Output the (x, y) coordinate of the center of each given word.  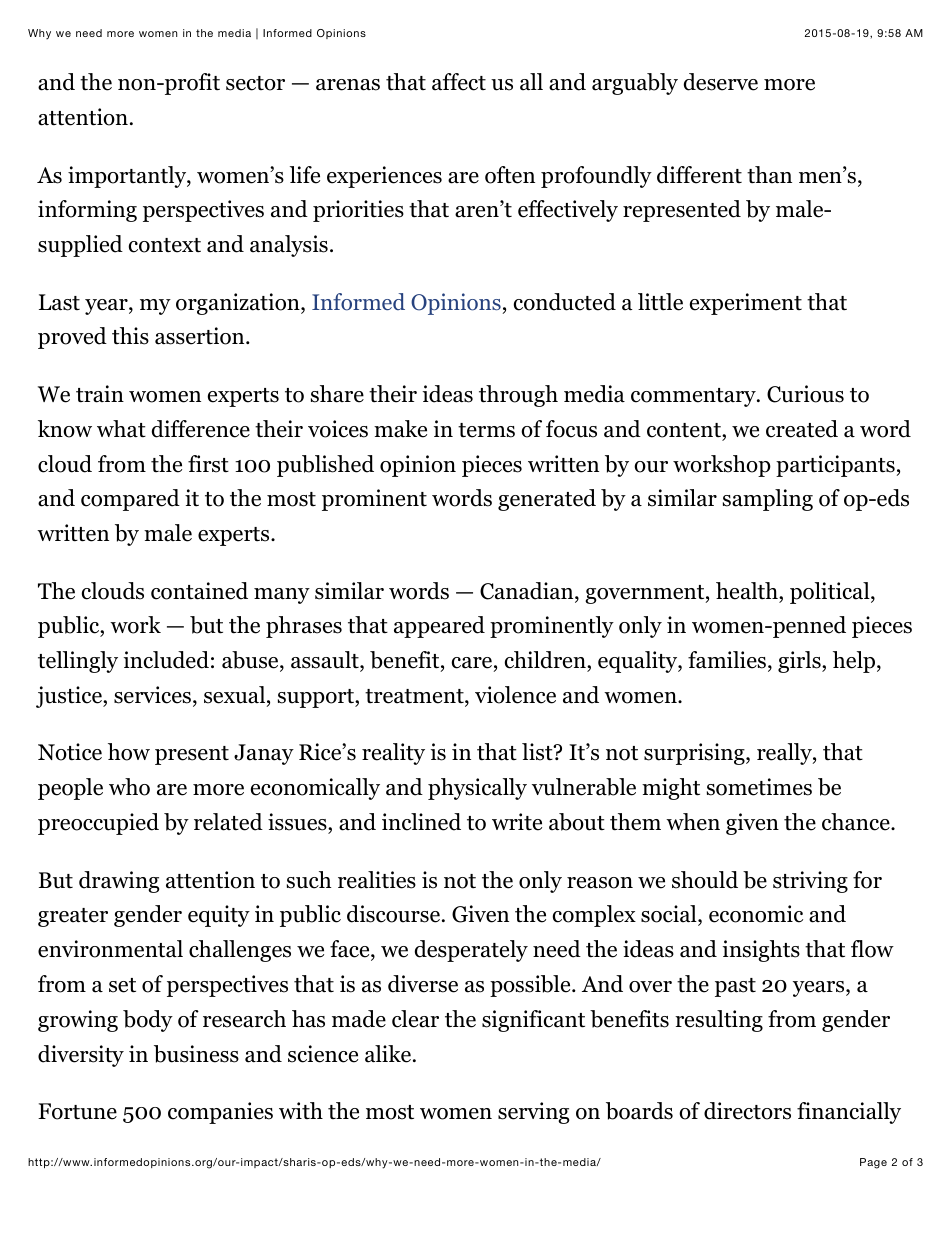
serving (533, 1113)
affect (459, 82)
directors (747, 1111)
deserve (721, 82)
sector (255, 83)
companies (220, 1113)
